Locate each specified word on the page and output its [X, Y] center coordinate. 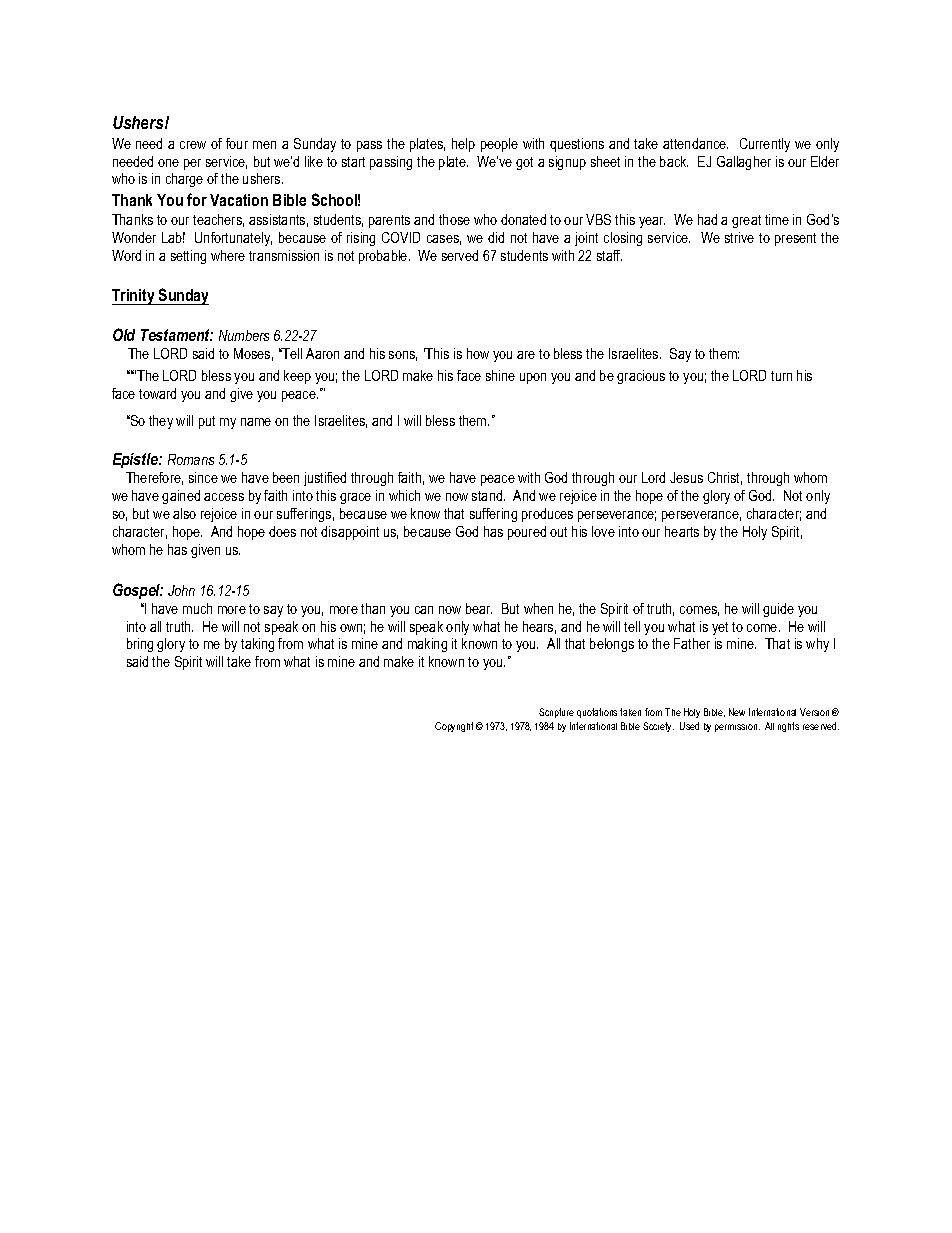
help [463, 145]
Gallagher [744, 163]
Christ [725, 478]
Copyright [454, 727]
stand [488, 495]
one [168, 163]
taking [257, 645]
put [207, 422]
